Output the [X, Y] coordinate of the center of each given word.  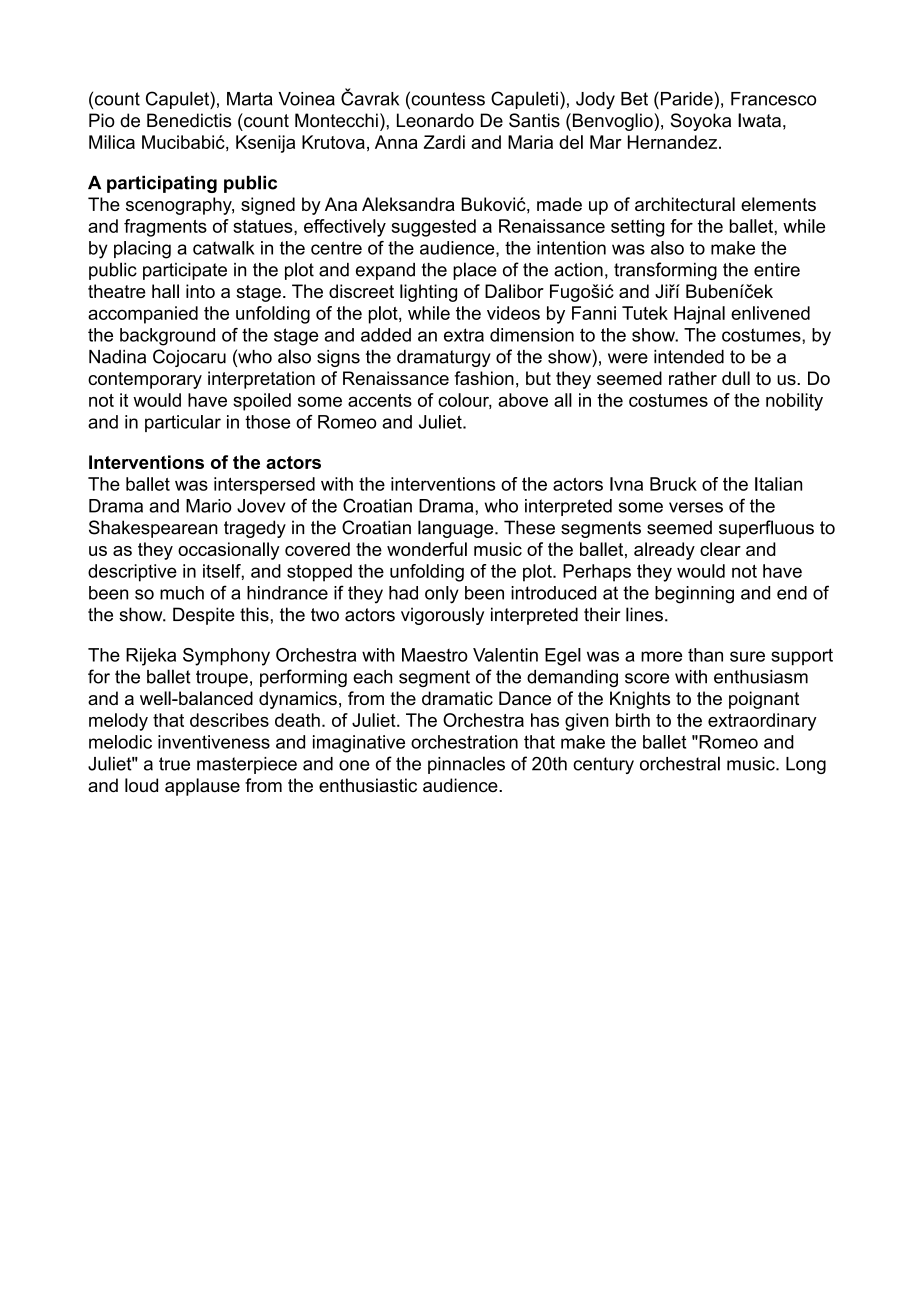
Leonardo [435, 120]
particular [183, 423]
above [523, 400]
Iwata [759, 120]
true [174, 764]
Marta [250, 99]
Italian [778, 484]
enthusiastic [368, 785]
